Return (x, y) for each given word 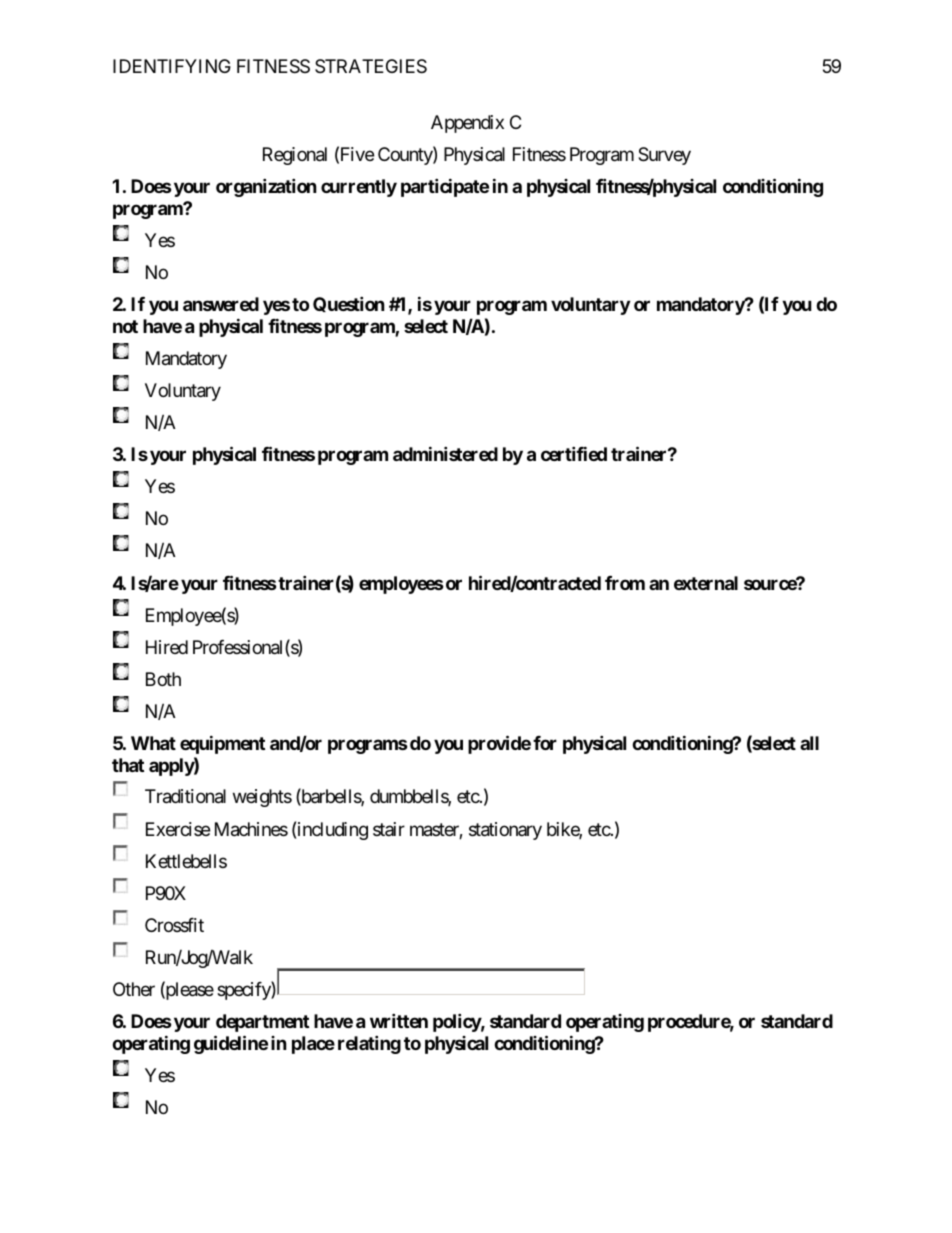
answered (221, 304)
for (545, 743)
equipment (222, 744)
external (706, 583)
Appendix (467, 124)
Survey (664, 156)
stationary (505, 831)
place (313, 1045)
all (809, 743)
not (125, 326)
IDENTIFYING (172, 66)
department (262, 1023)
